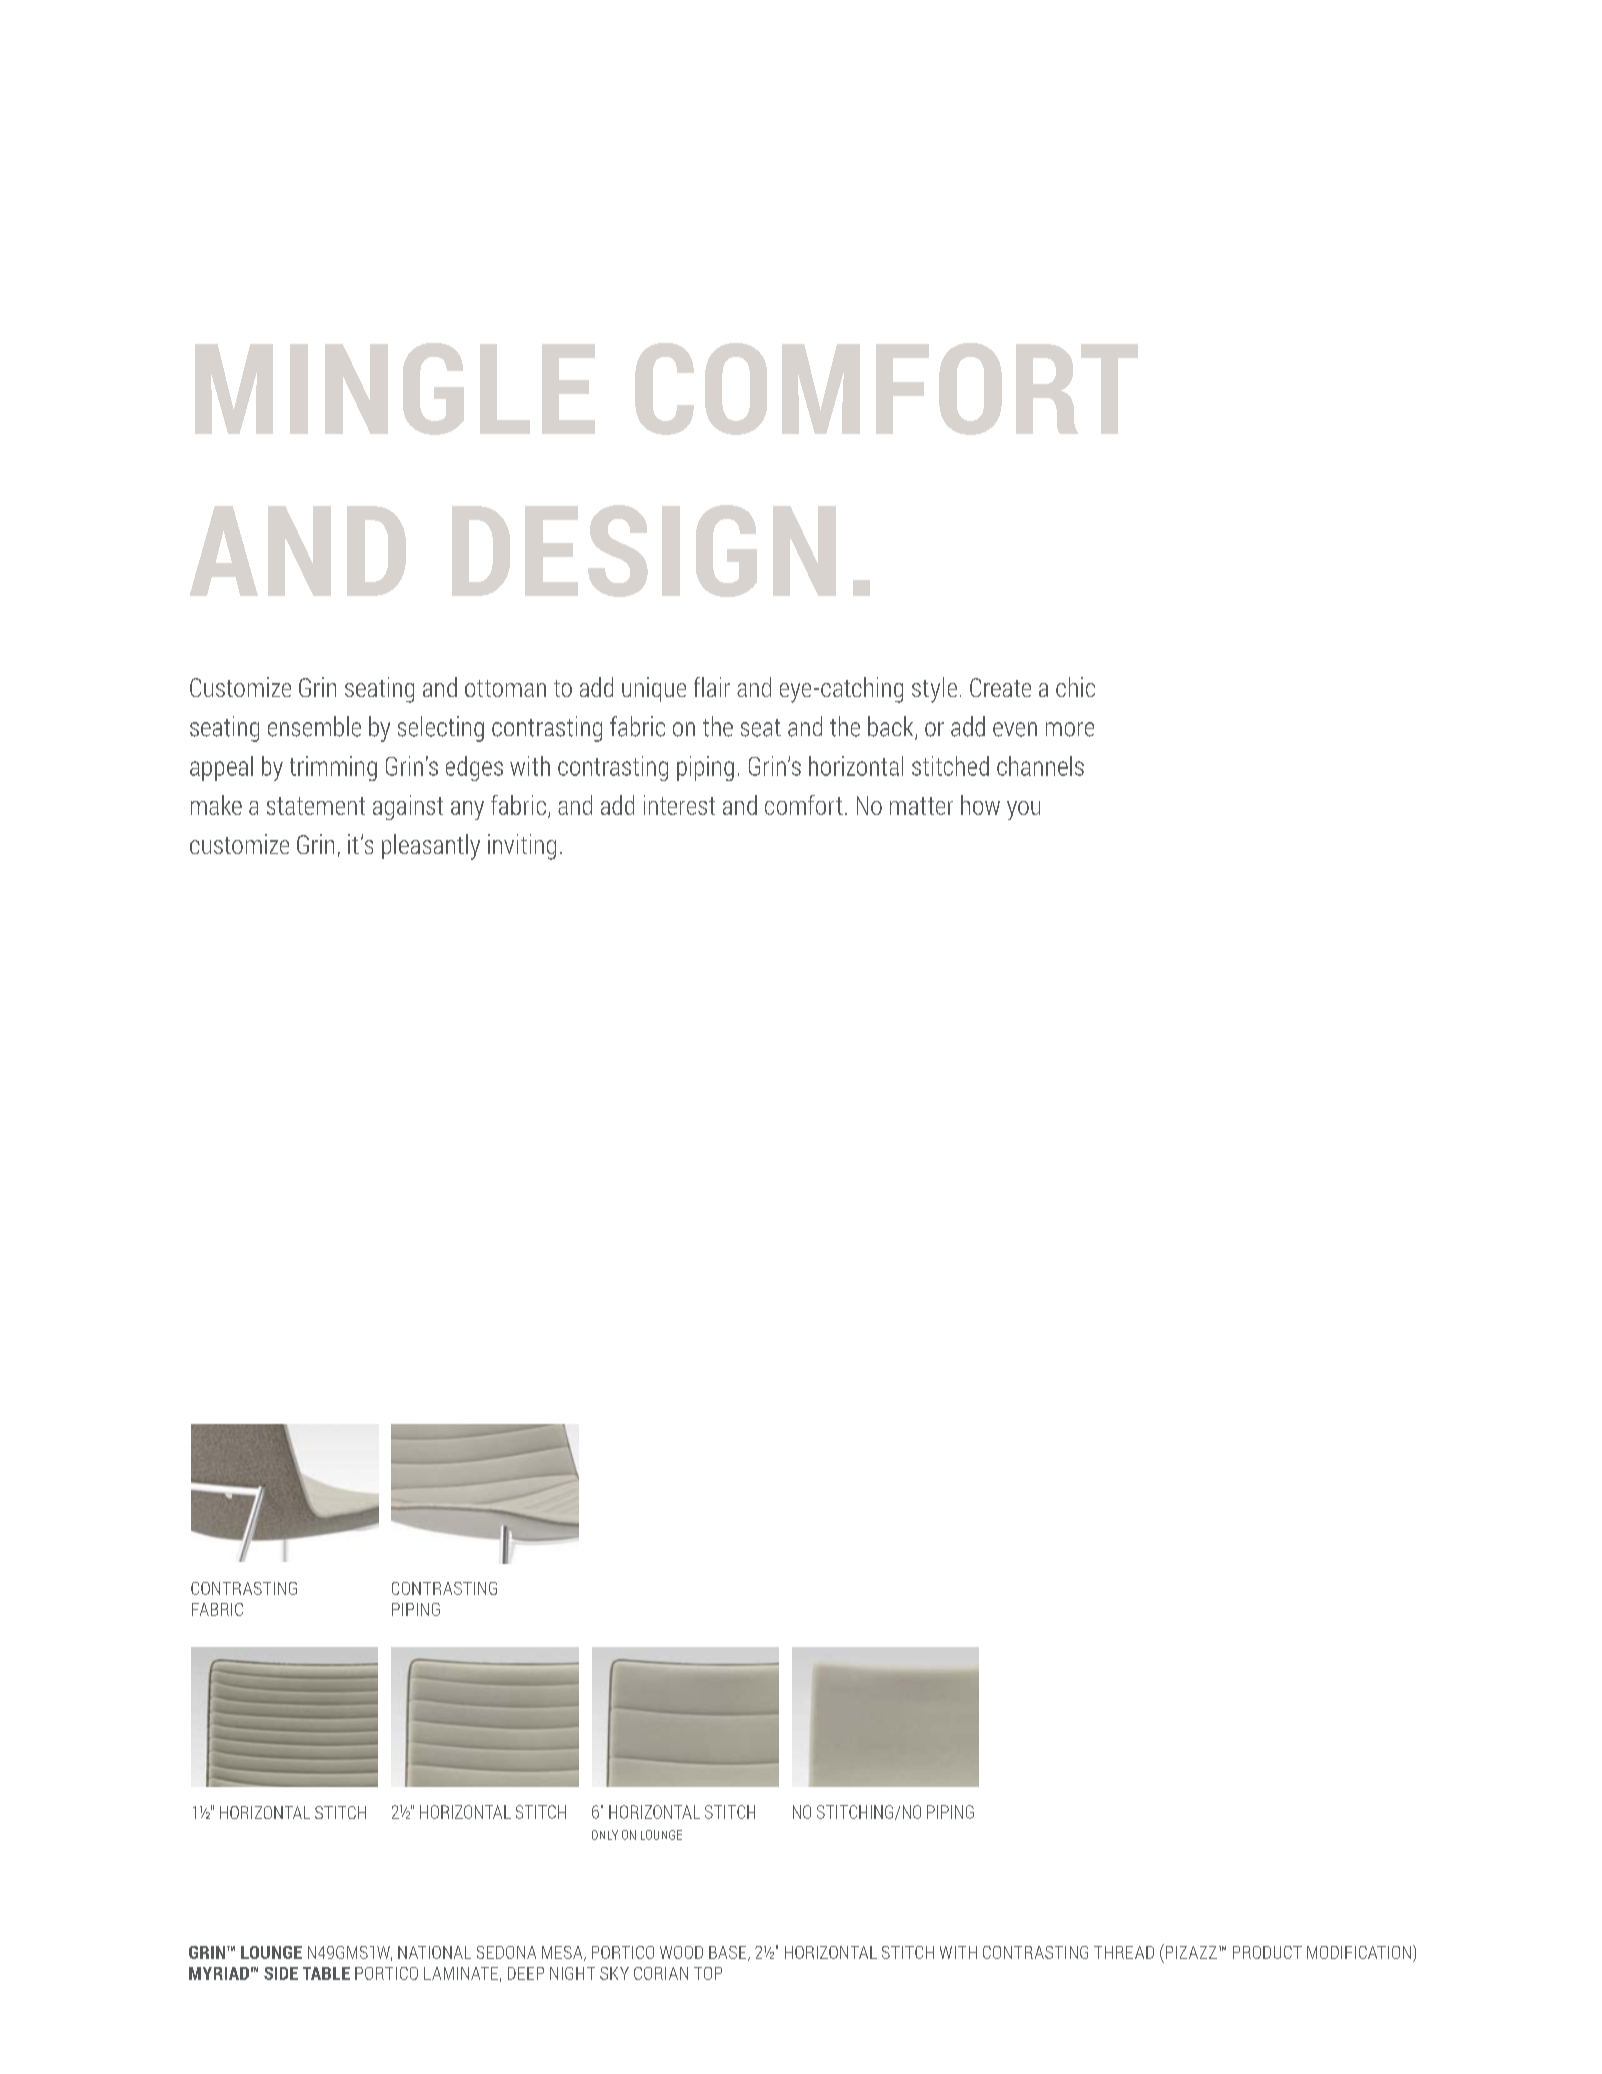 The height and width of the page is (2074, 1602). What do you see at coordinates (314, 726) in the page?
I see `ensemble` at bounding box center [314, 726].
